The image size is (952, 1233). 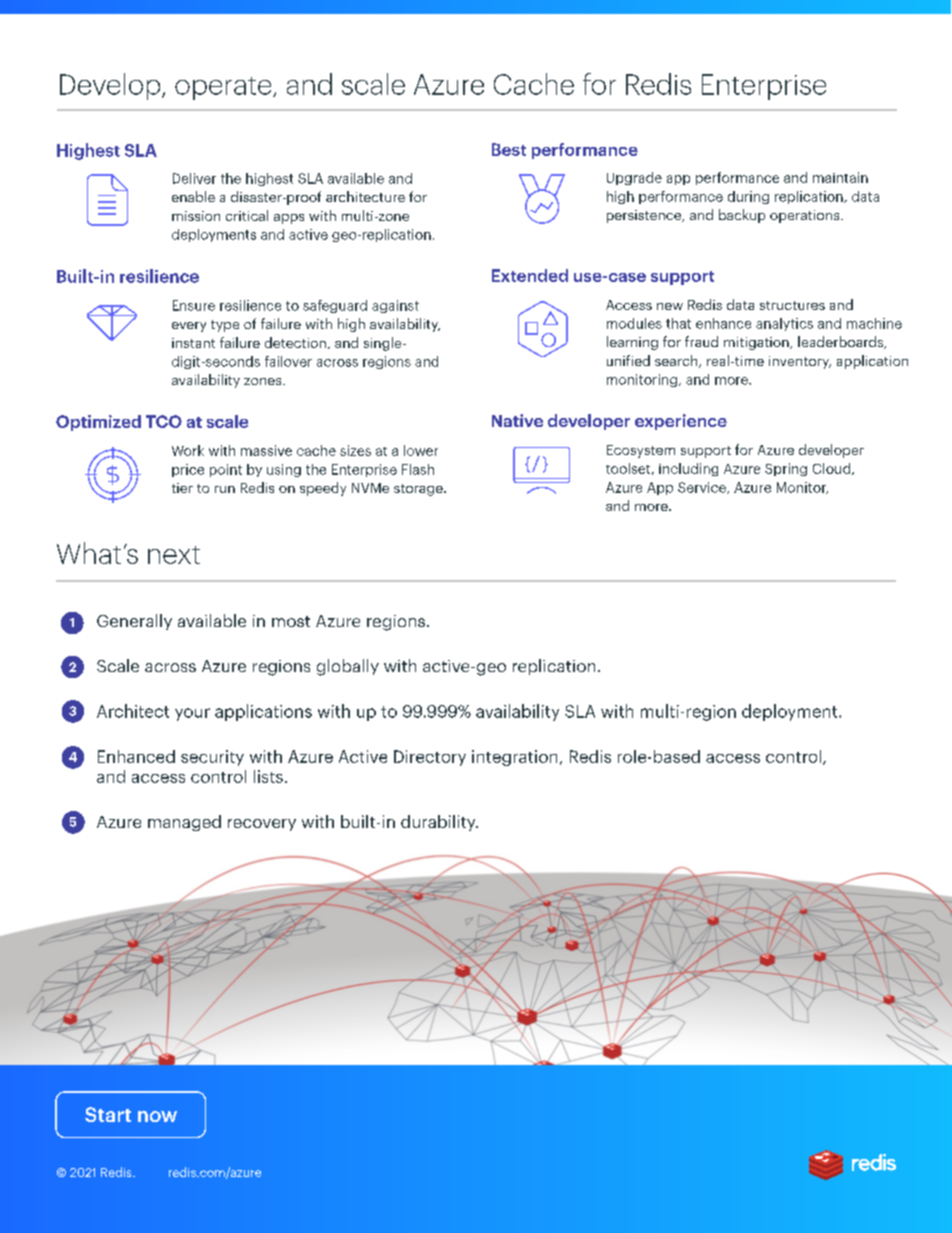 What do you see at coordinates (224, 88) in the screenshot?
I see `operate` at bounding box center [224, 88].
